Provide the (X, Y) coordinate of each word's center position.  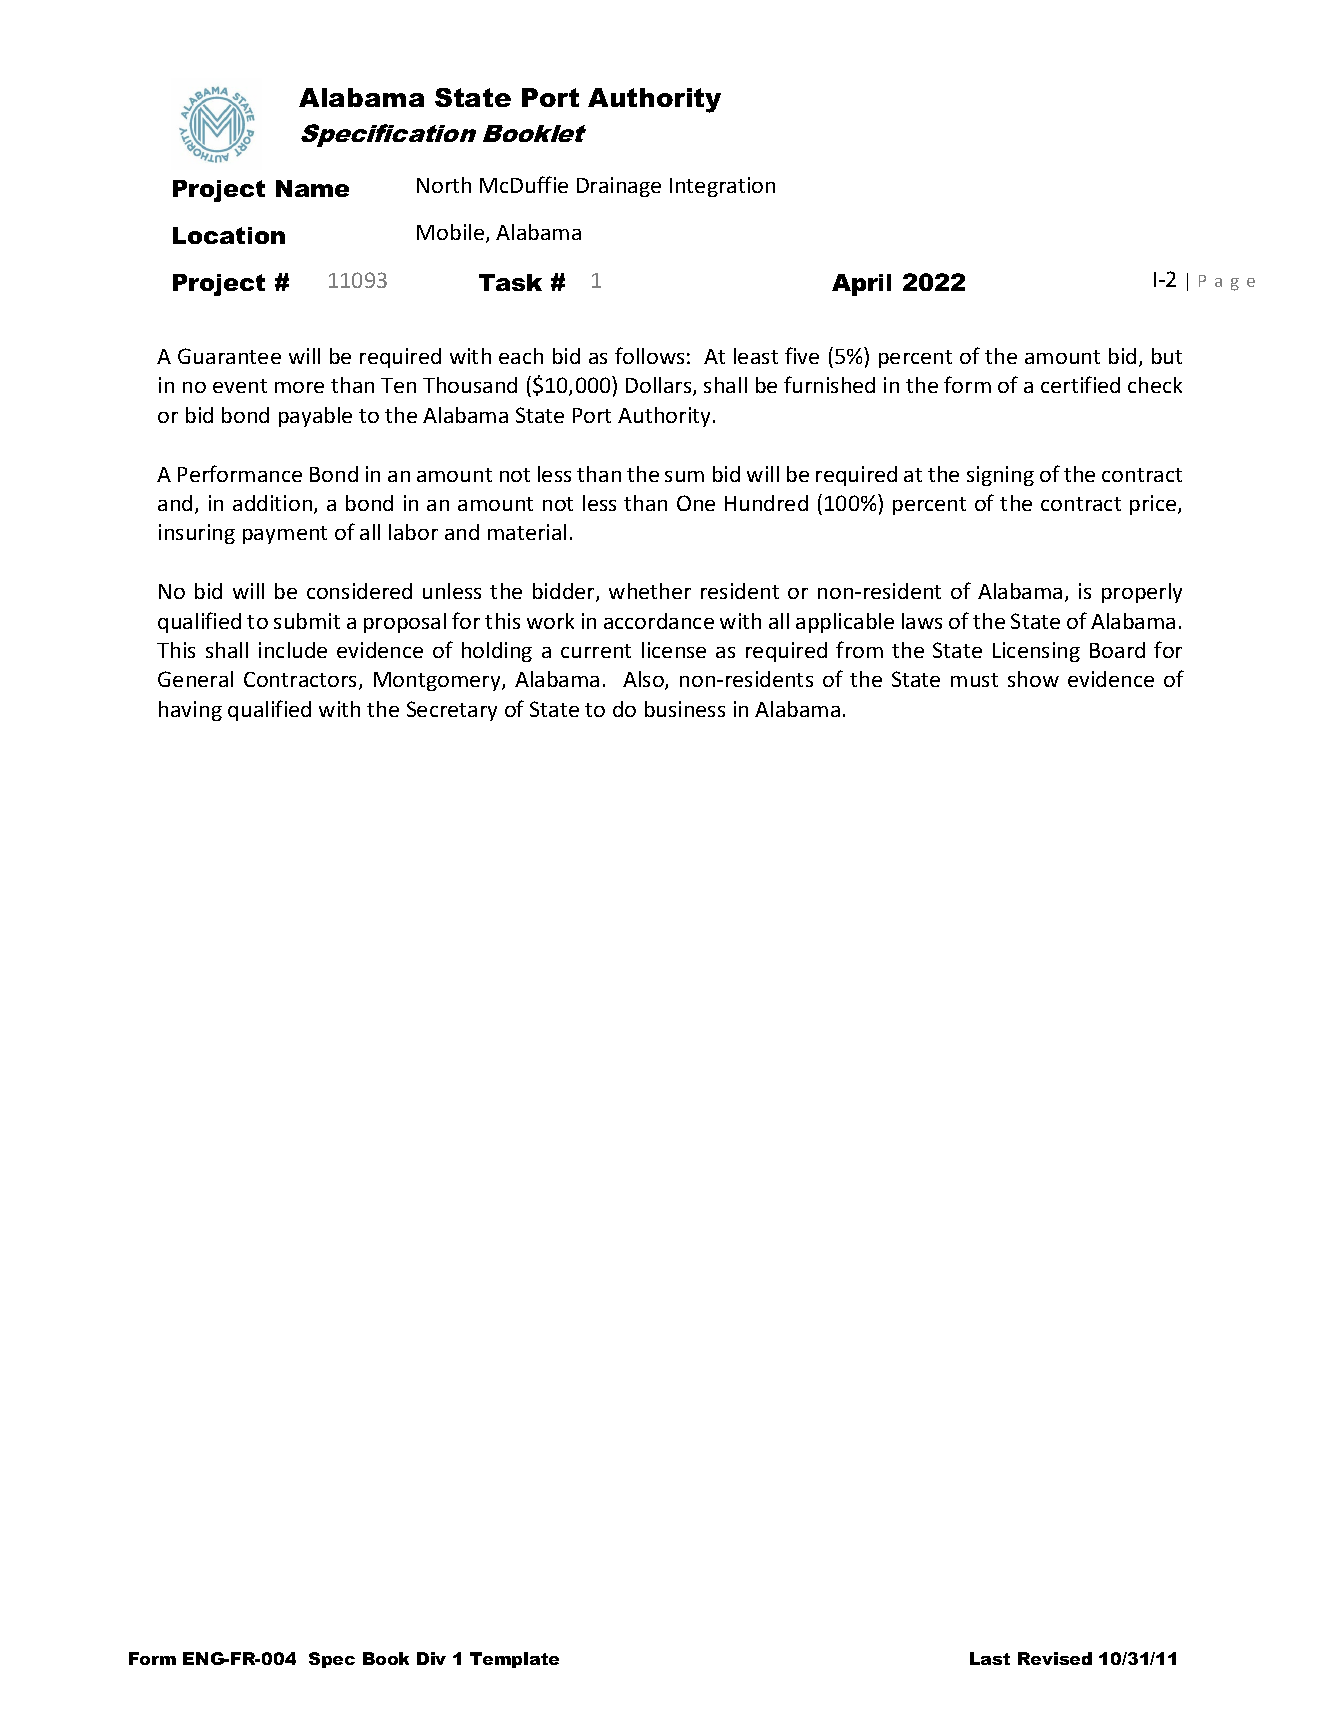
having (190, 711)
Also (644, 680)
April (861, 285)
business (685, 709)
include (293, 650)
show (1033, 679)
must (974, 680)
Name (312, 188)
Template (514, 1660)
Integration (722, 187)
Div (431, 1658)
